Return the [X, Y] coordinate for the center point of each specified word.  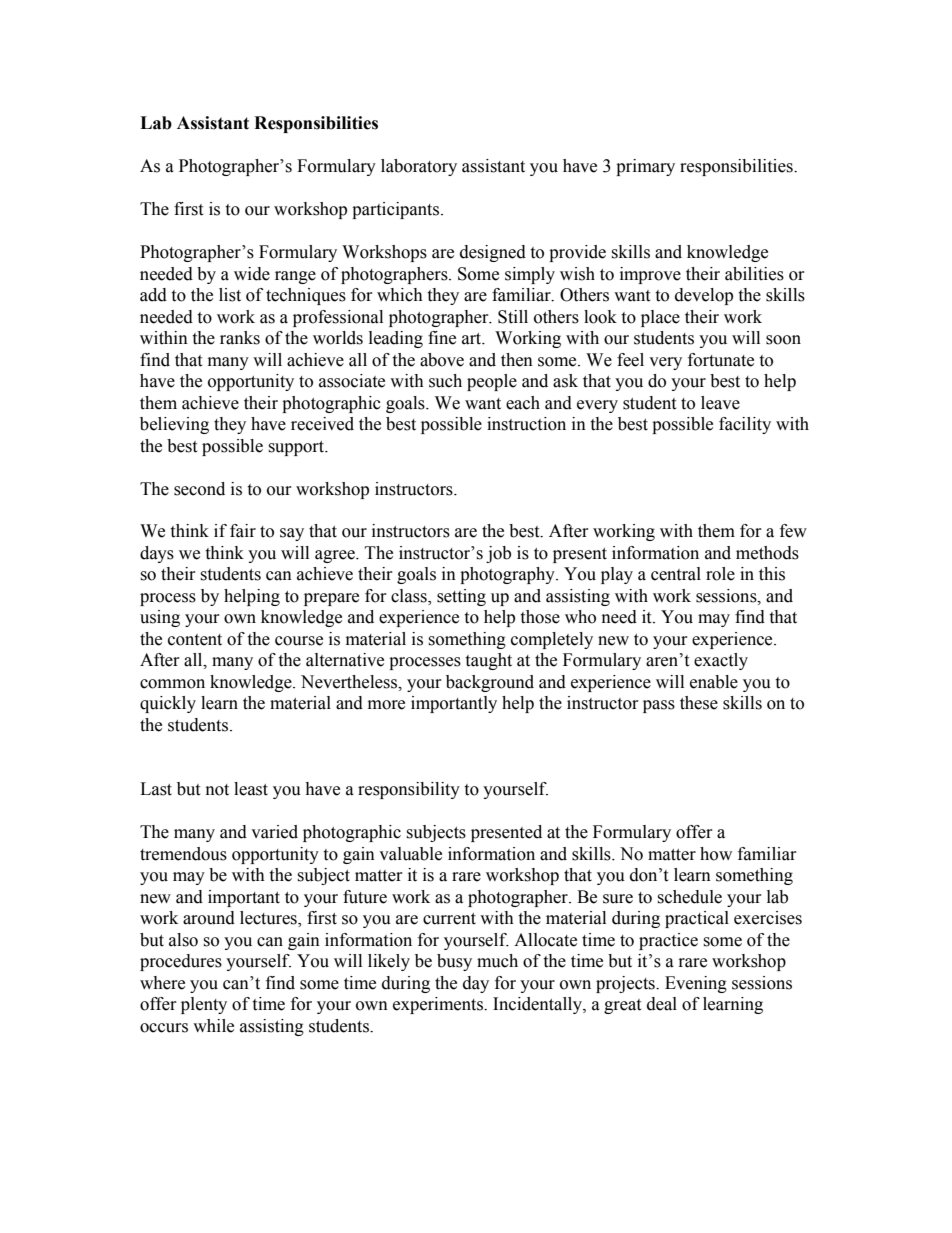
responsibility [409, 790]
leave [720, 403]
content [195, 640]
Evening [696, 984]
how [716, 854]
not [217, 790]
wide [252, 274]
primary [645, 167]
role [720, 574]
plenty [204, 1005]
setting [461, 597]
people [492, 382]
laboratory [419, 167]
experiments [439, 1005]
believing [174, 425]
